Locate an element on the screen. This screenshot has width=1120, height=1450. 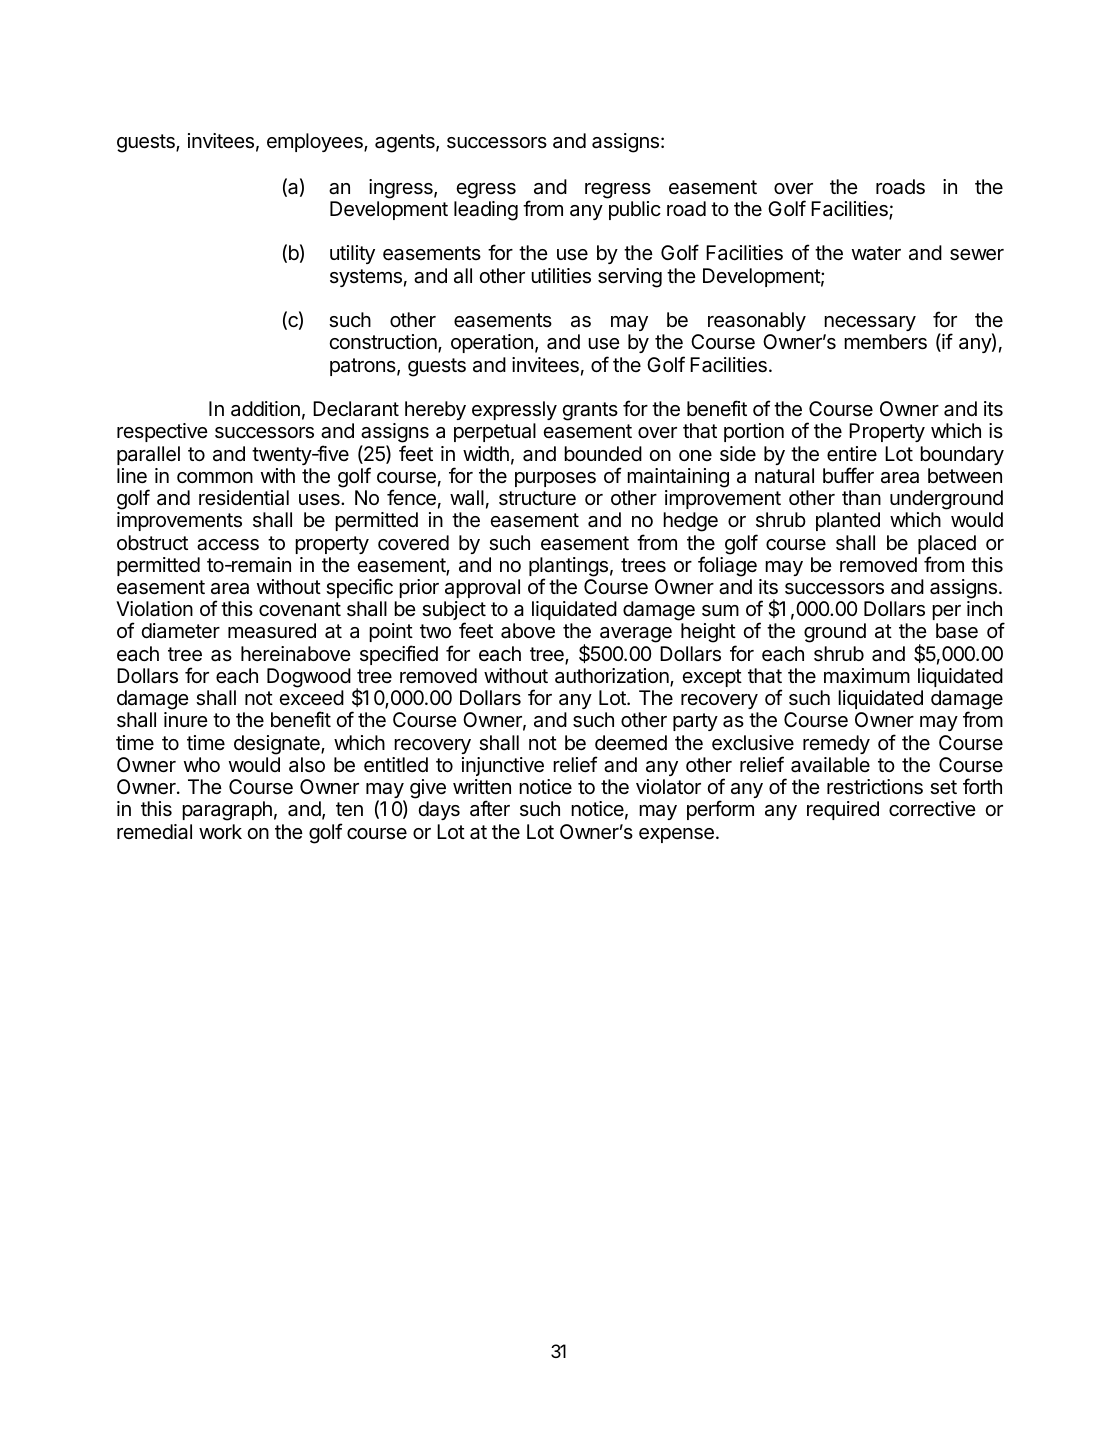
purposes is located at coordinates (555, 479).
